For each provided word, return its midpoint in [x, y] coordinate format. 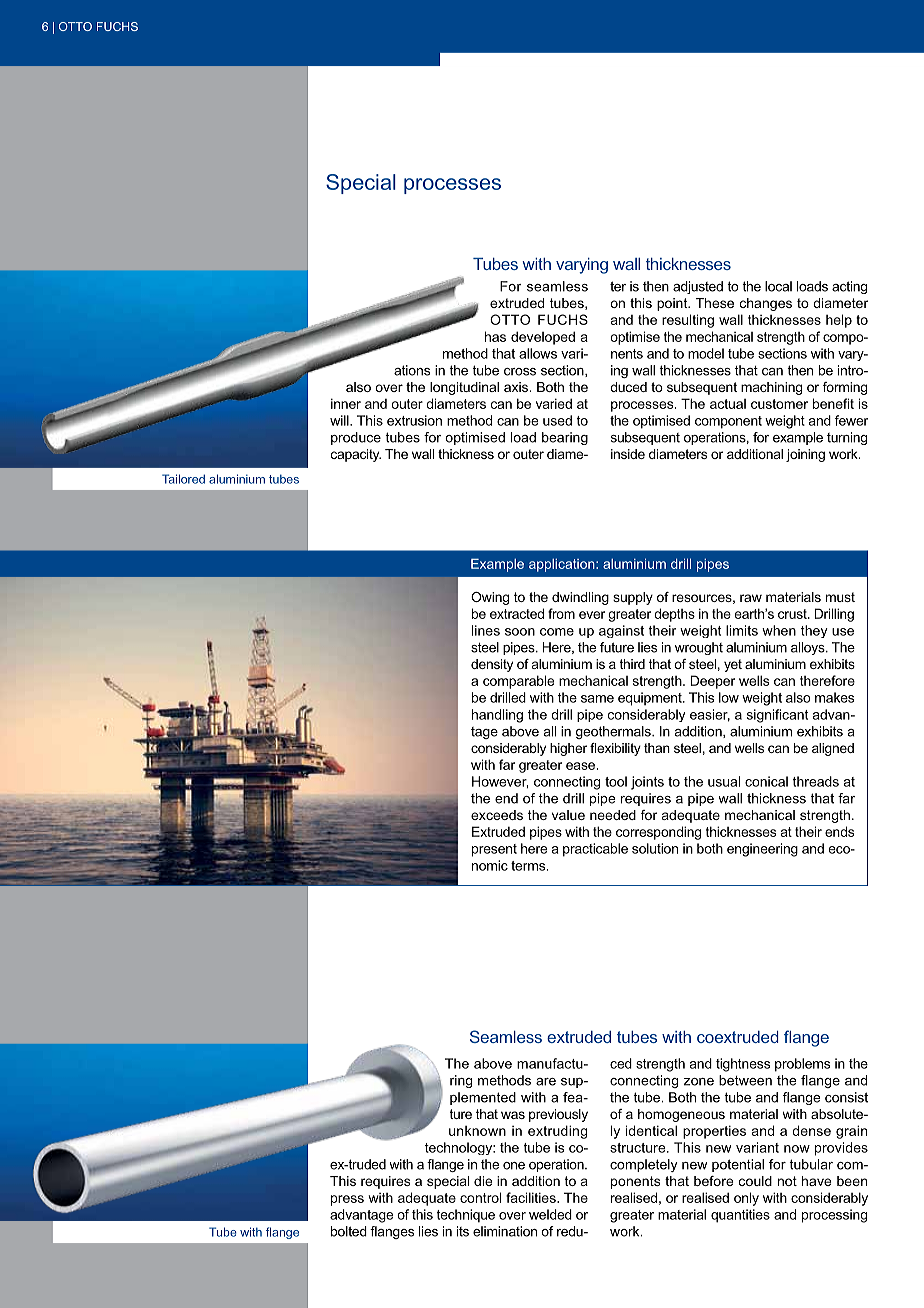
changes [766, 304]
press [347, 1200]
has [495, 336]
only [746, 1199]
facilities [532, 1197]
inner [346, 403]
